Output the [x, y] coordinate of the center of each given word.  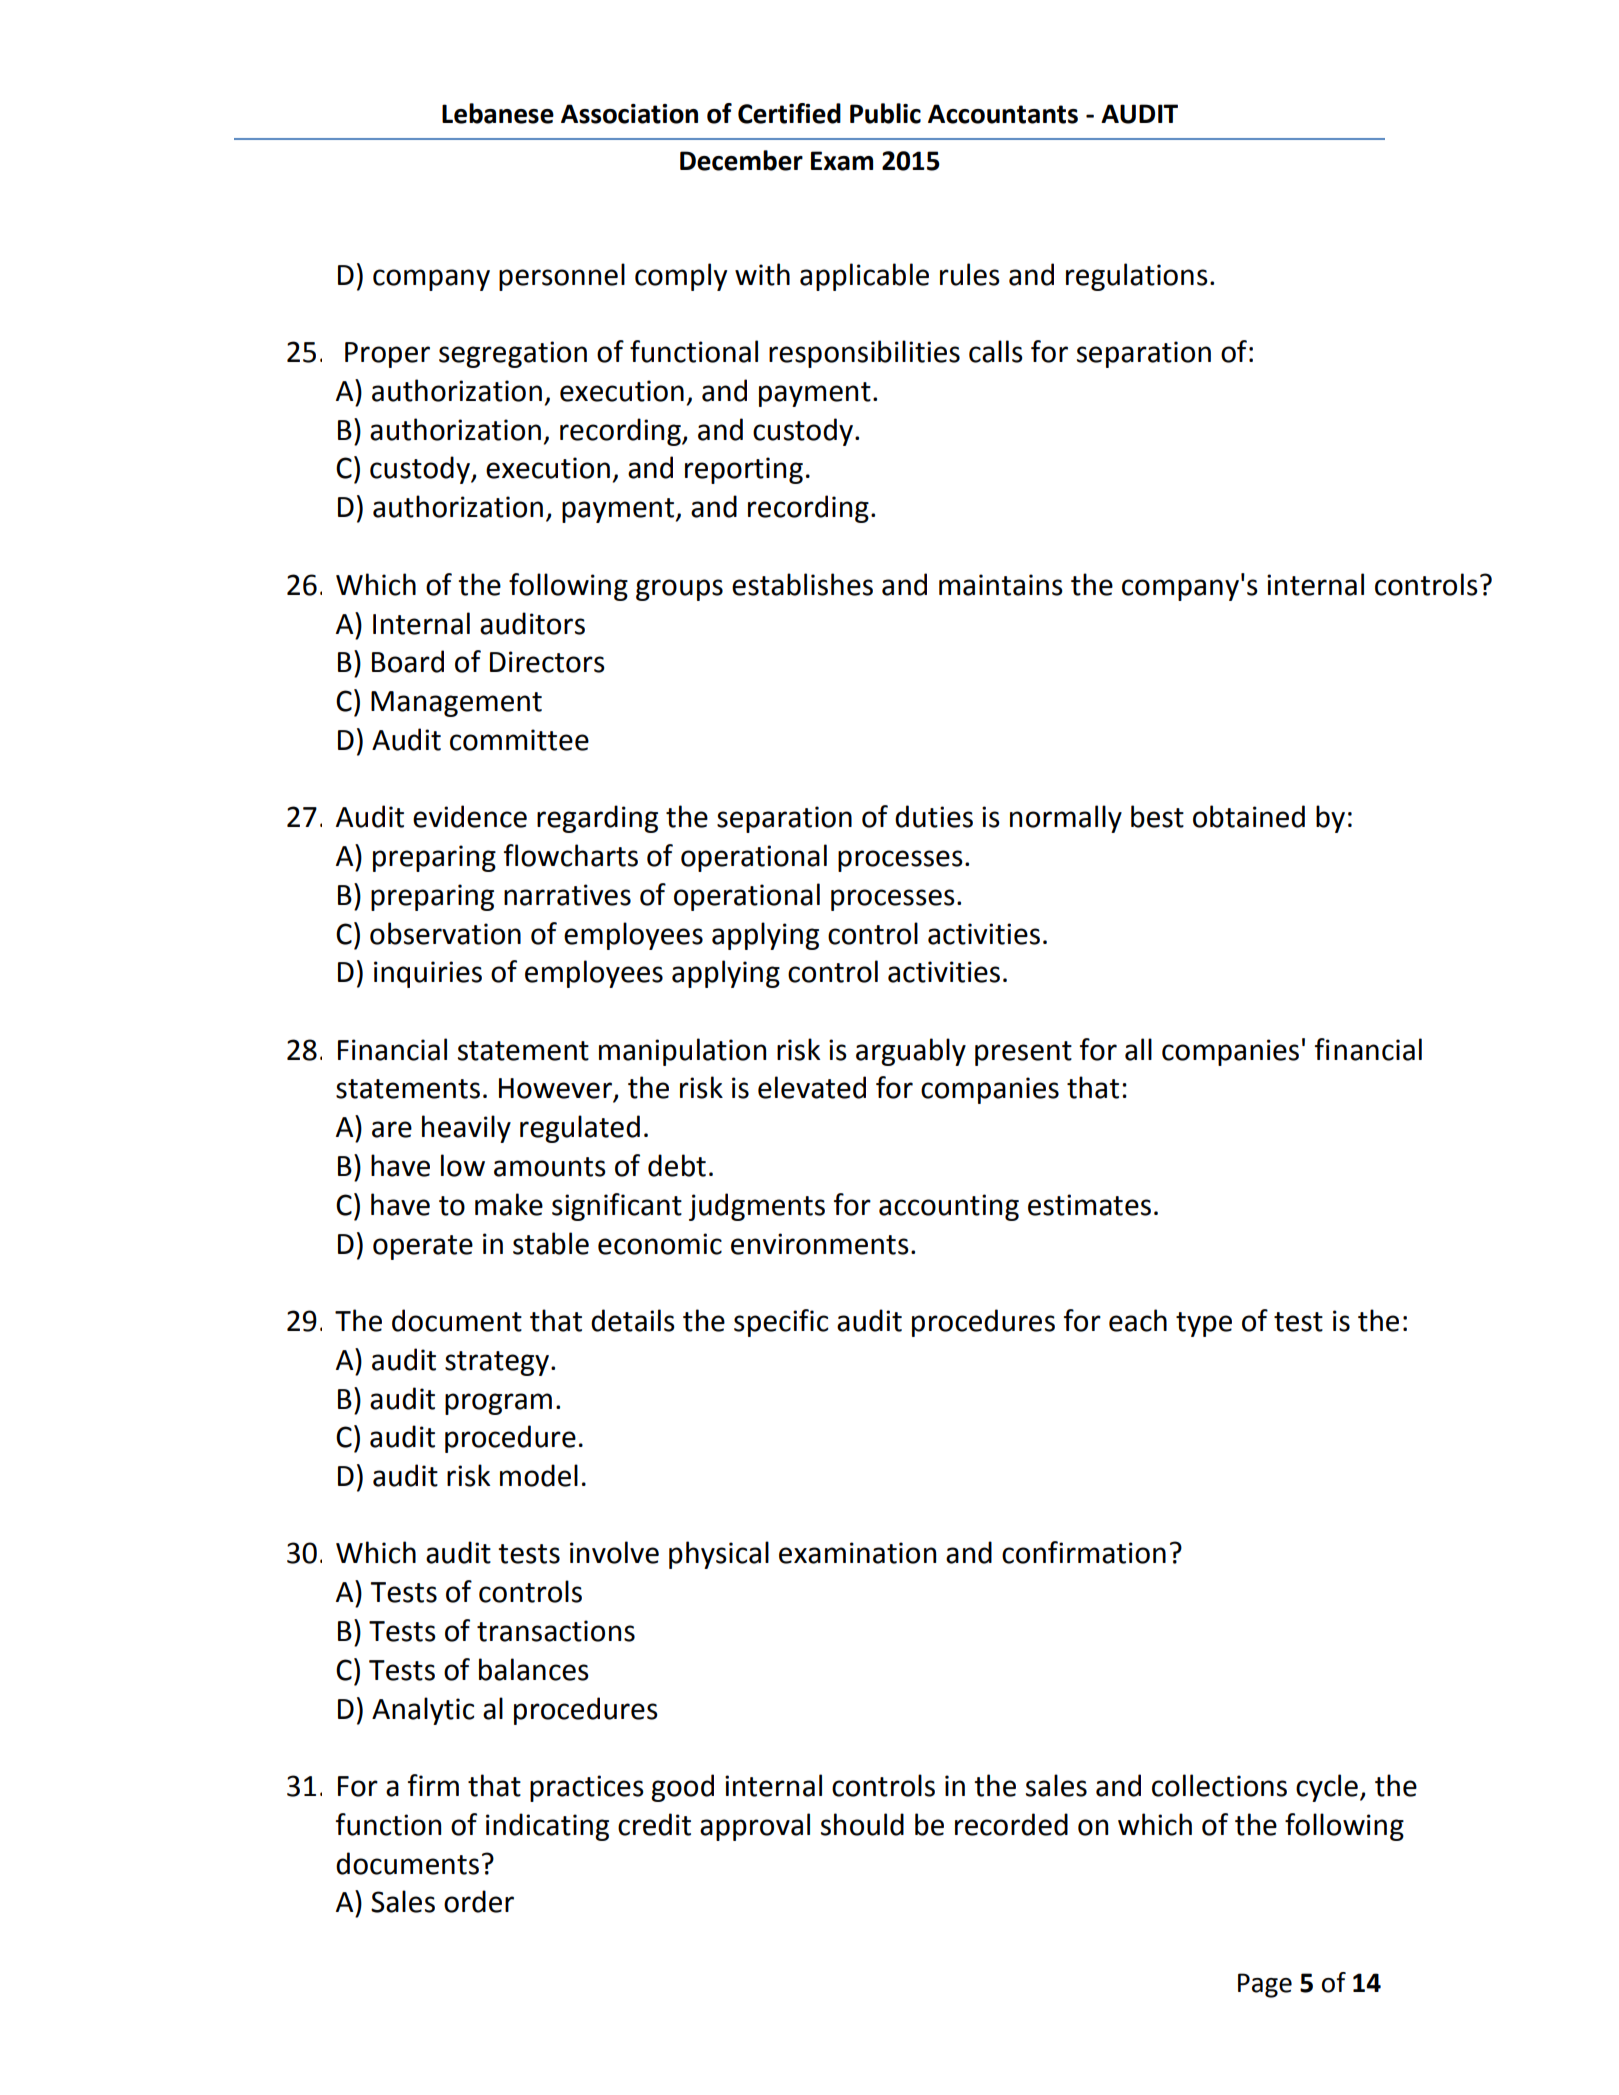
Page [1265, 1985]
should [862, 1824]
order [479, 1901]
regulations [1137, 277]
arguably [911, 1052]
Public [885, 113]
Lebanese [498, 113]
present [1023, 1053]
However [556, 1089]
